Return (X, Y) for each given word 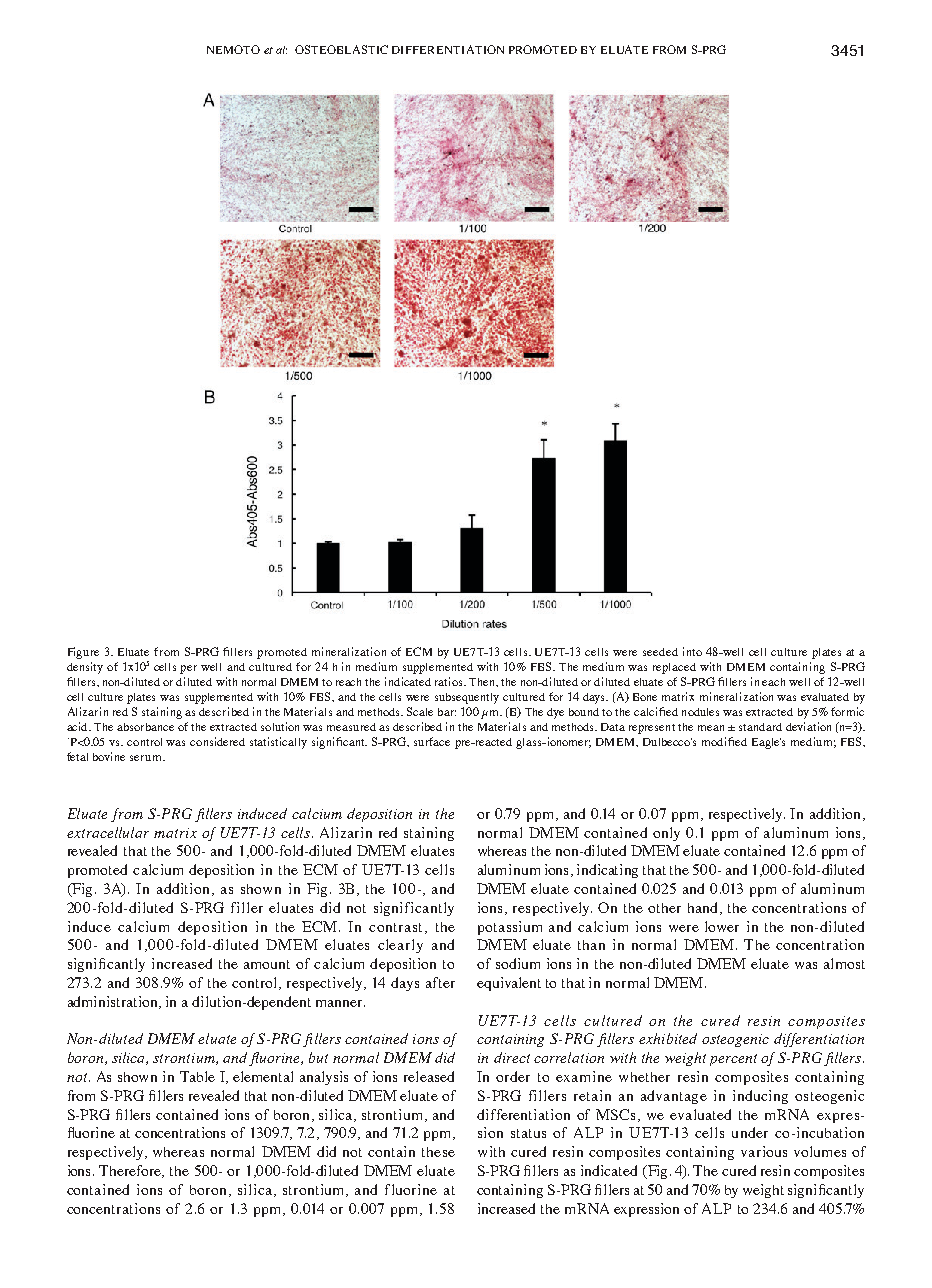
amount (267, 964)
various (764, 1151)
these (438, 1152)
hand (704, 908)
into (692, 651)
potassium (510, 928)
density (85, 668)
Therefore (131, 1171)
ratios (450, 681)
